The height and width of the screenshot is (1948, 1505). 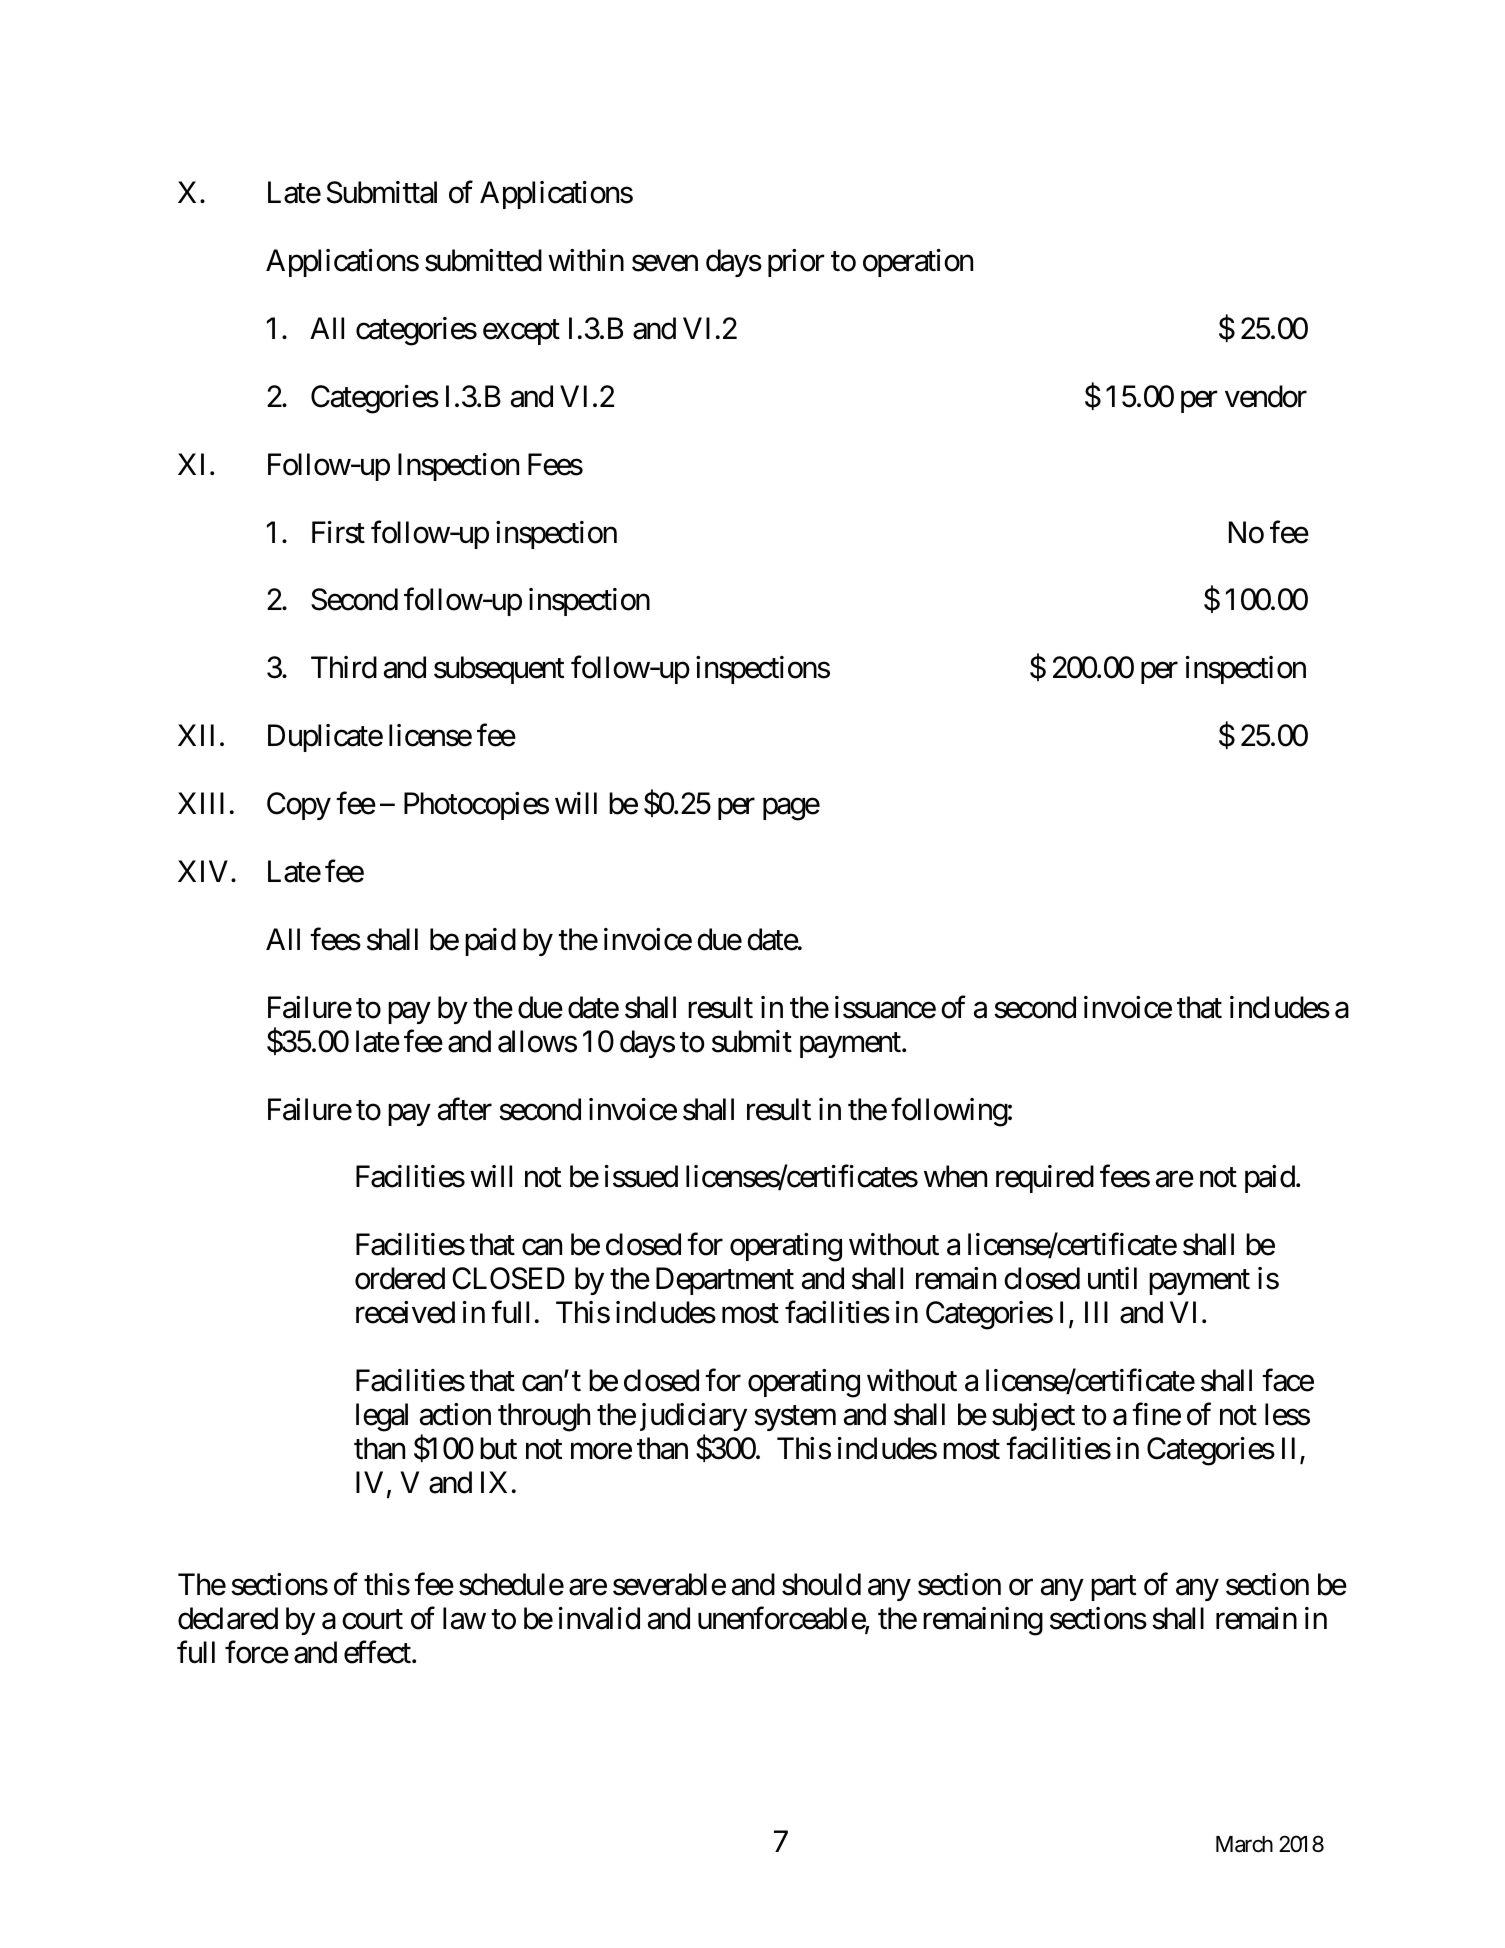 I want to click on Copy, so click(x=299, y=806).
